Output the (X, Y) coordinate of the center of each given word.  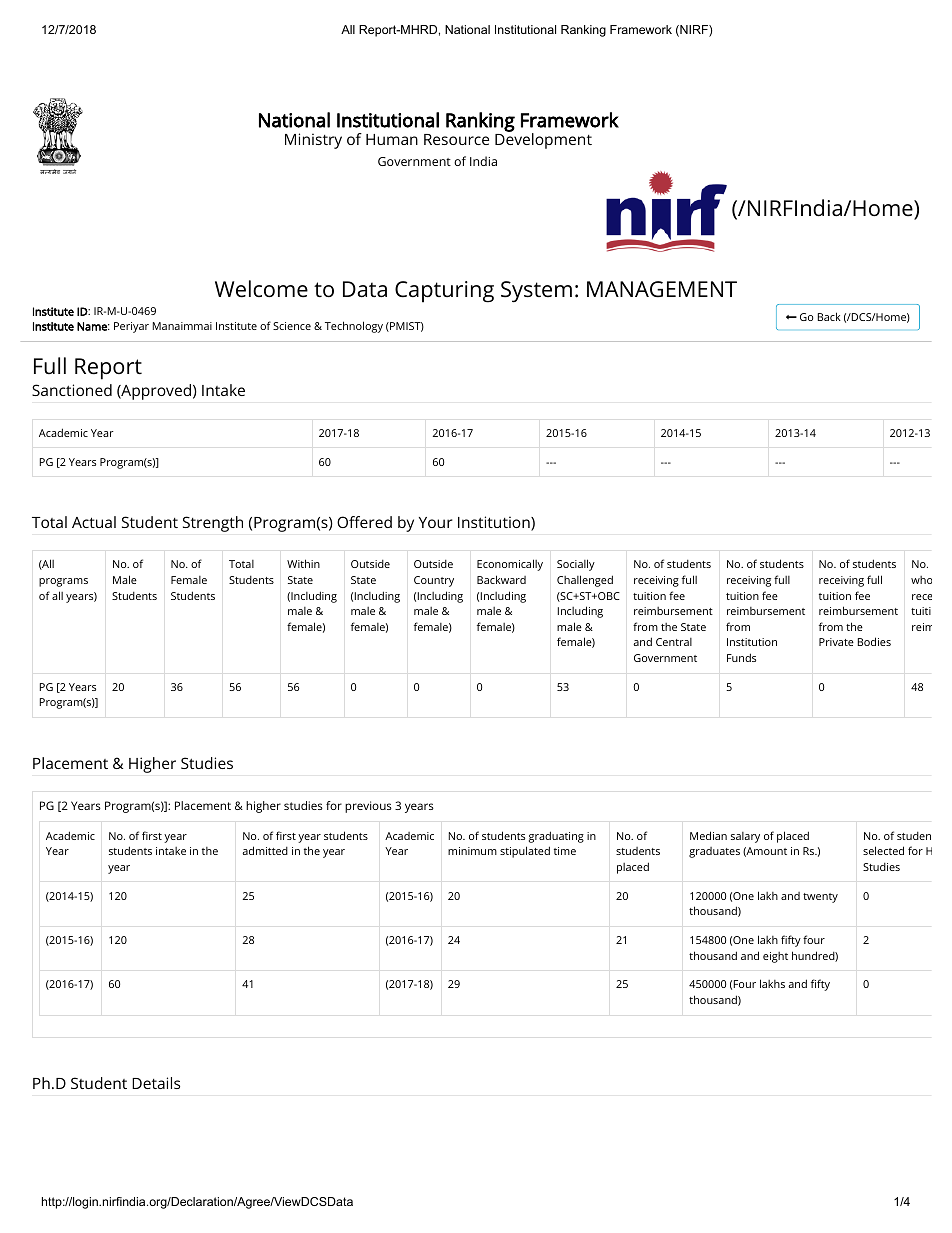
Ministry (313, 141)
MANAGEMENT (662, 289)
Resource (456, 139)
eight (775, 957)
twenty (820, 898)
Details (156, 1083)
